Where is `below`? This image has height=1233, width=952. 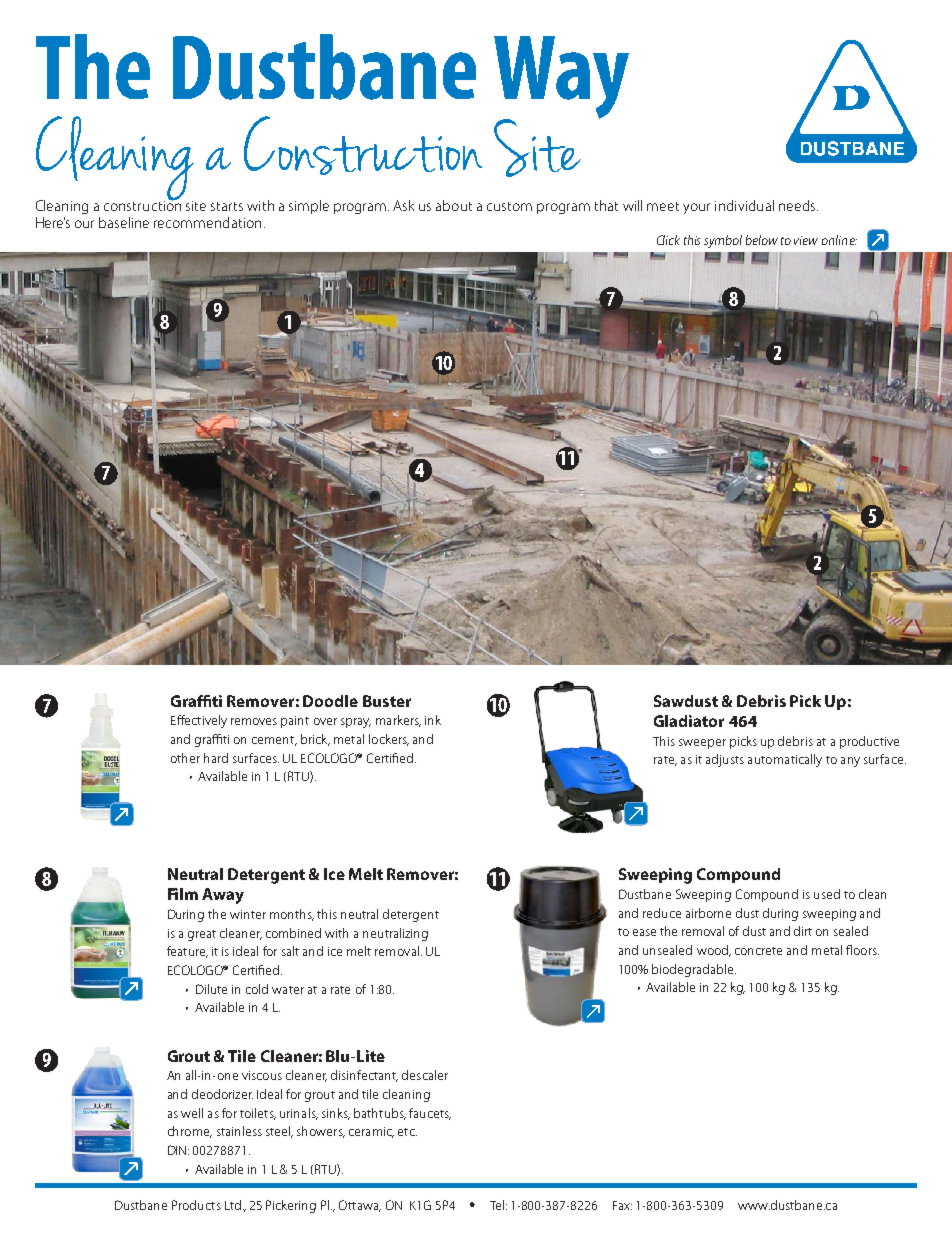 below is located at coordinates (762, 240).
